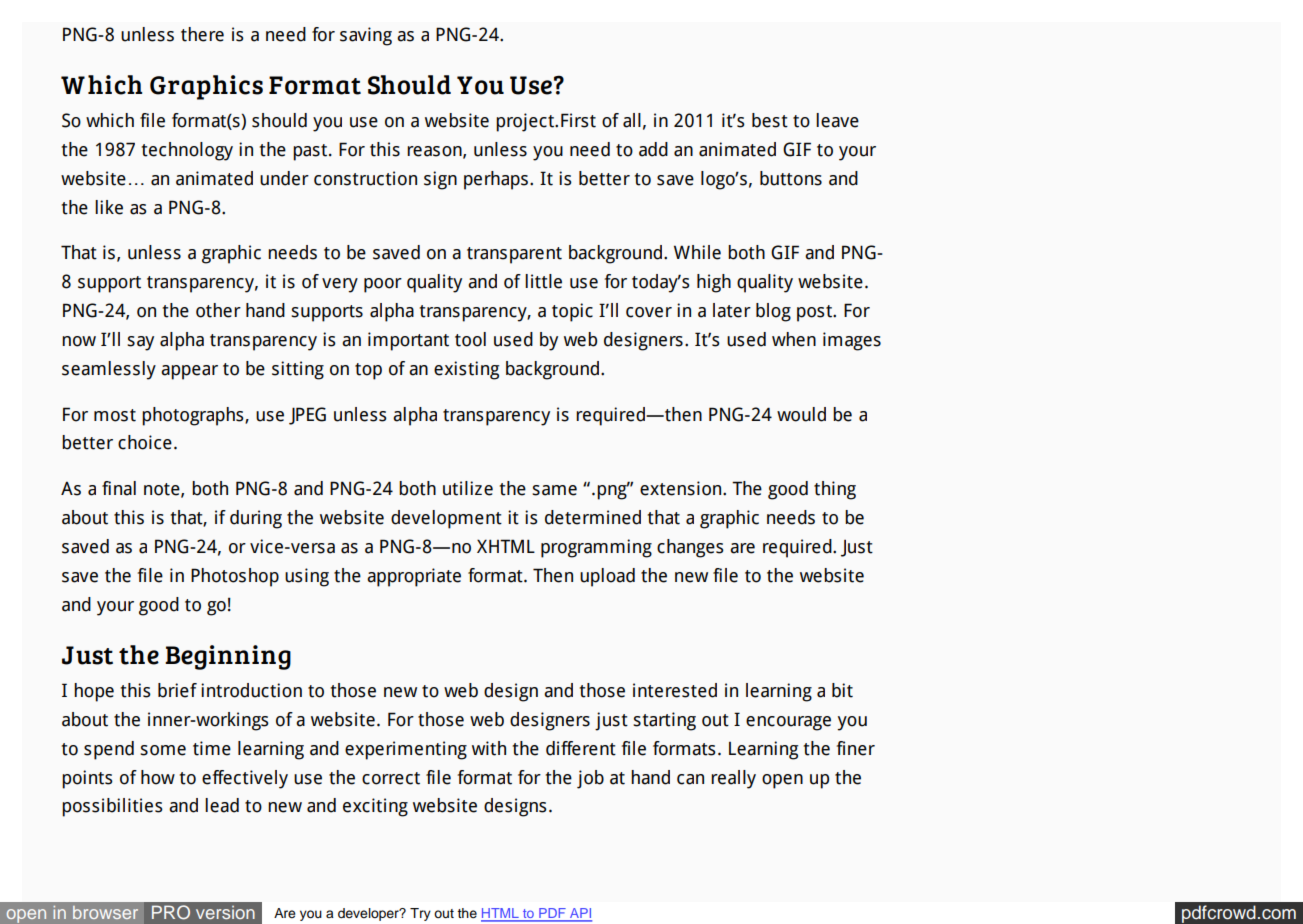 The image size is (1303, 924). What do you see at coordinates (225, 912) in the page?
I see `version` at bounding box center [225, 912].
